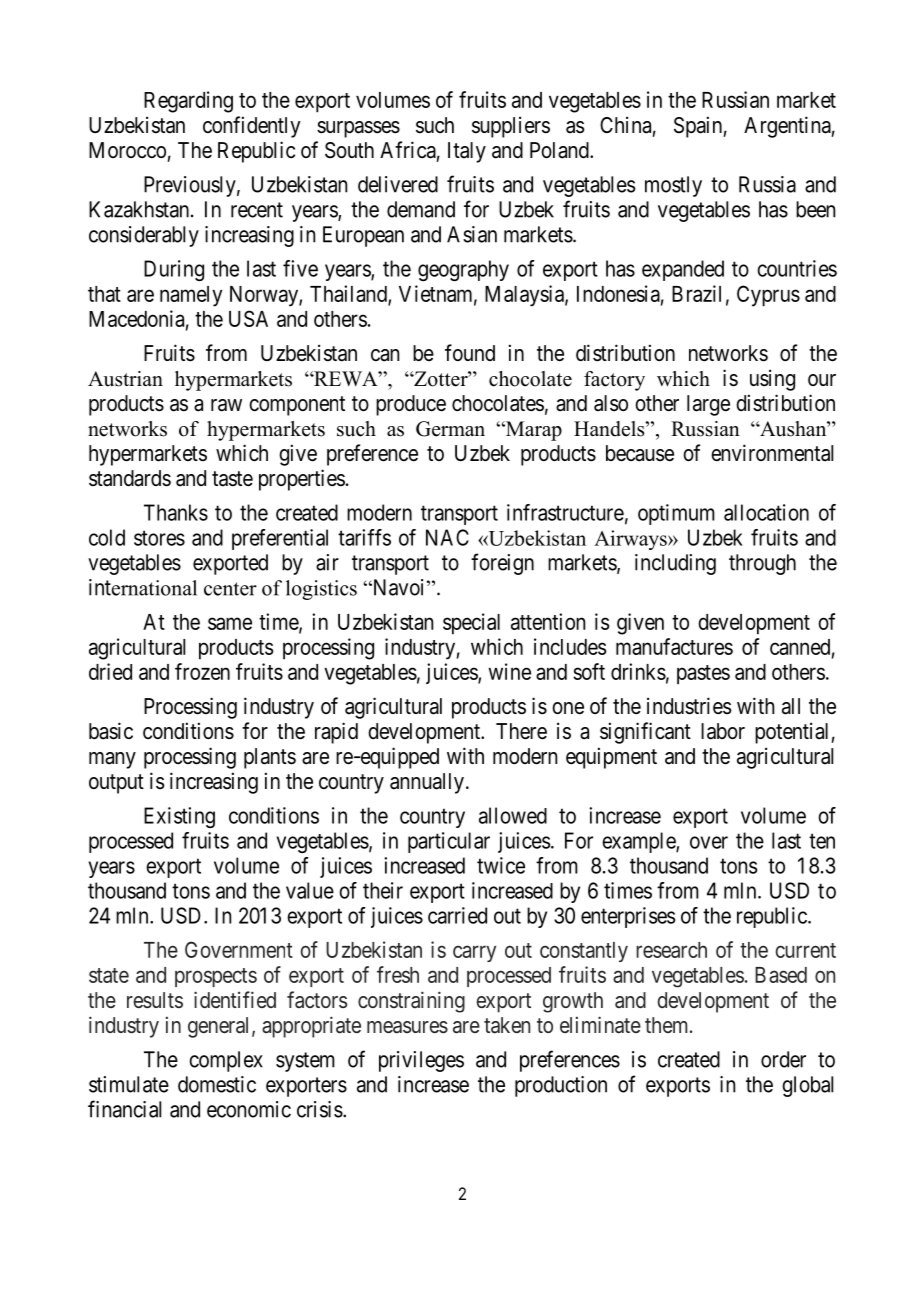 The width and height of the document is (924, 1308). Describe the element at coordinates (471, 624) in the document. I see `special` at that location.
